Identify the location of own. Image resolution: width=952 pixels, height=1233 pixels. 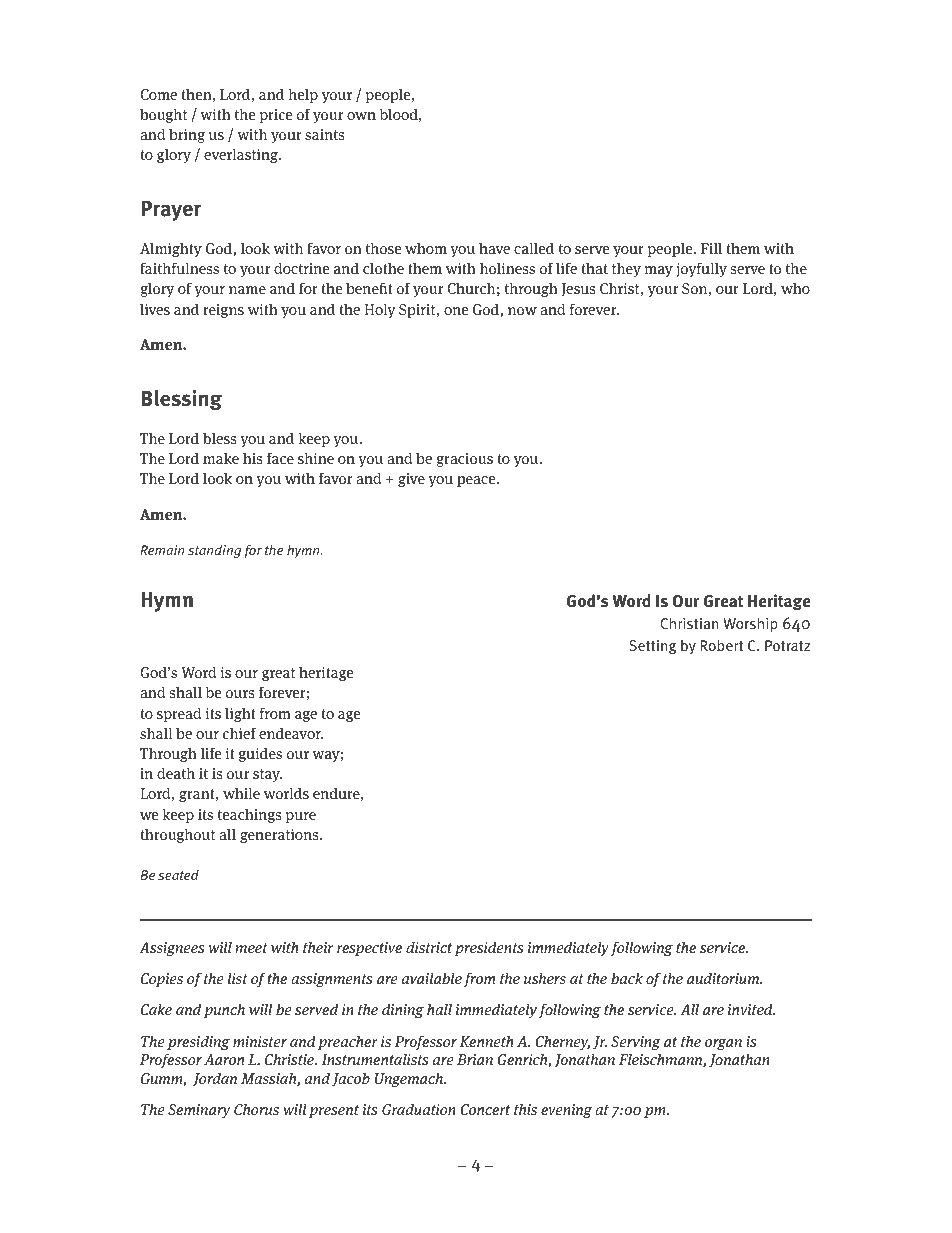
(361, 116).
